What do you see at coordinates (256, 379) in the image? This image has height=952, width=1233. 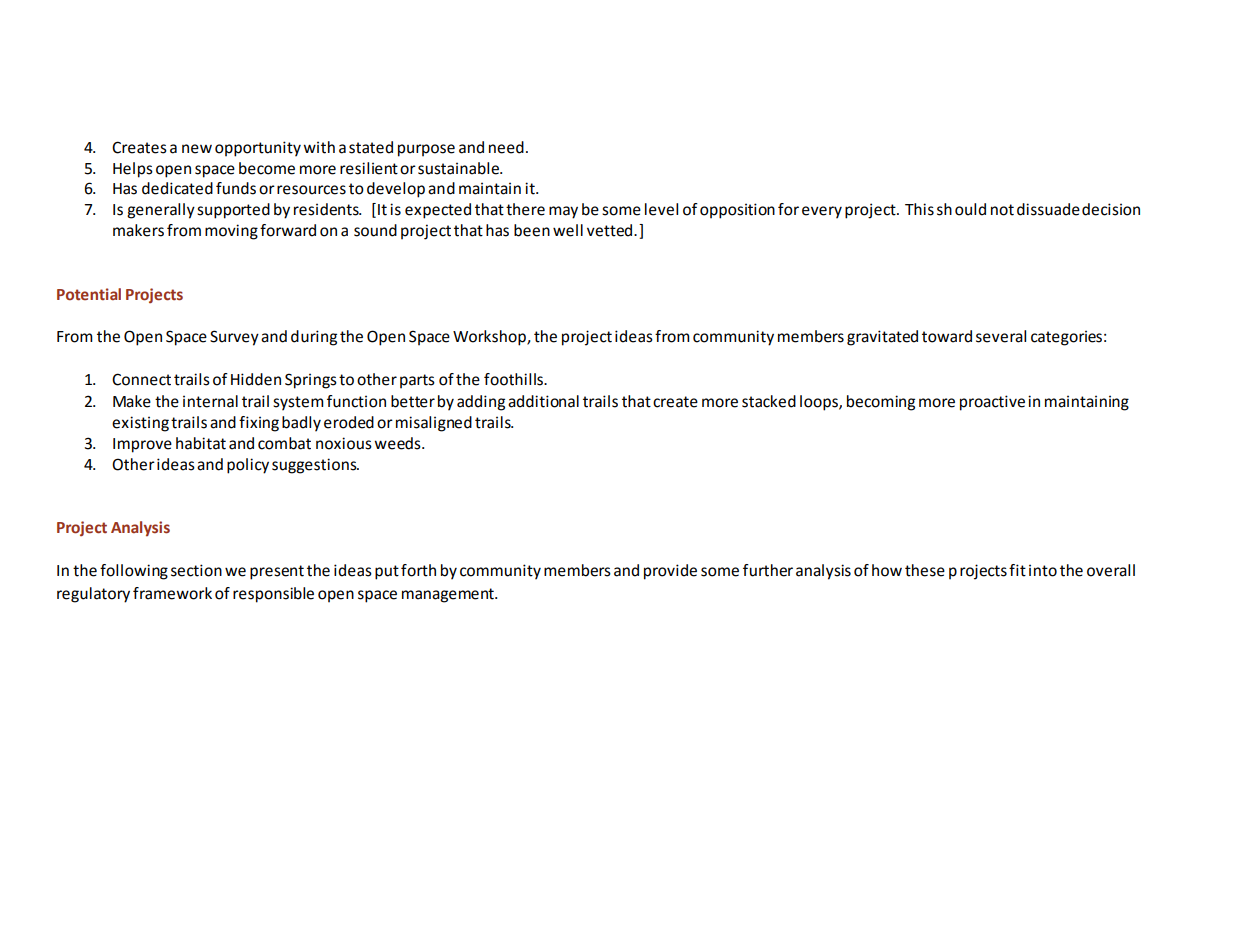 I see `Hidden` at bounding box center [256, 379].
